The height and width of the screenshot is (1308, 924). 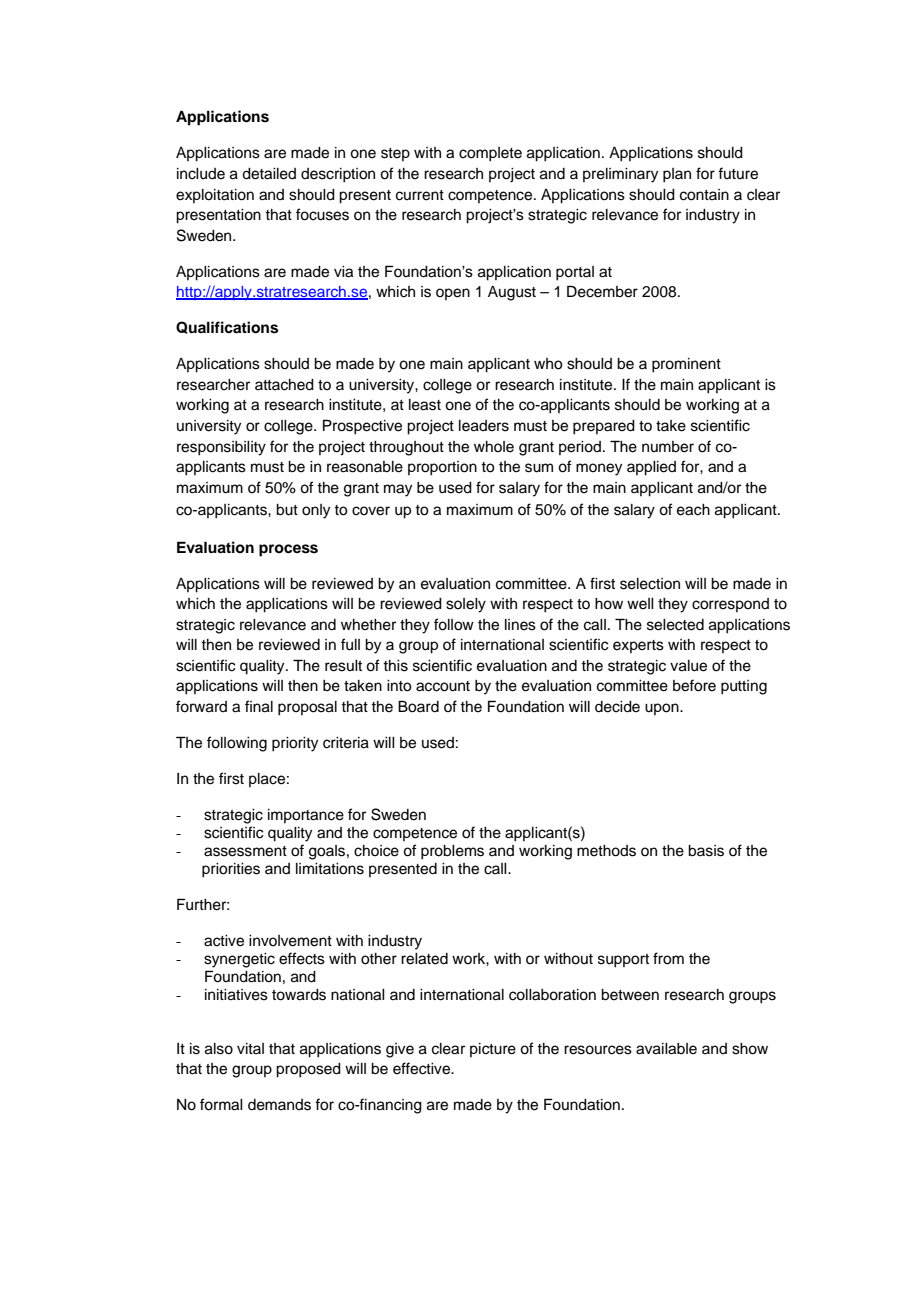 I want to click on proportion, so click(x=442, y=468).
